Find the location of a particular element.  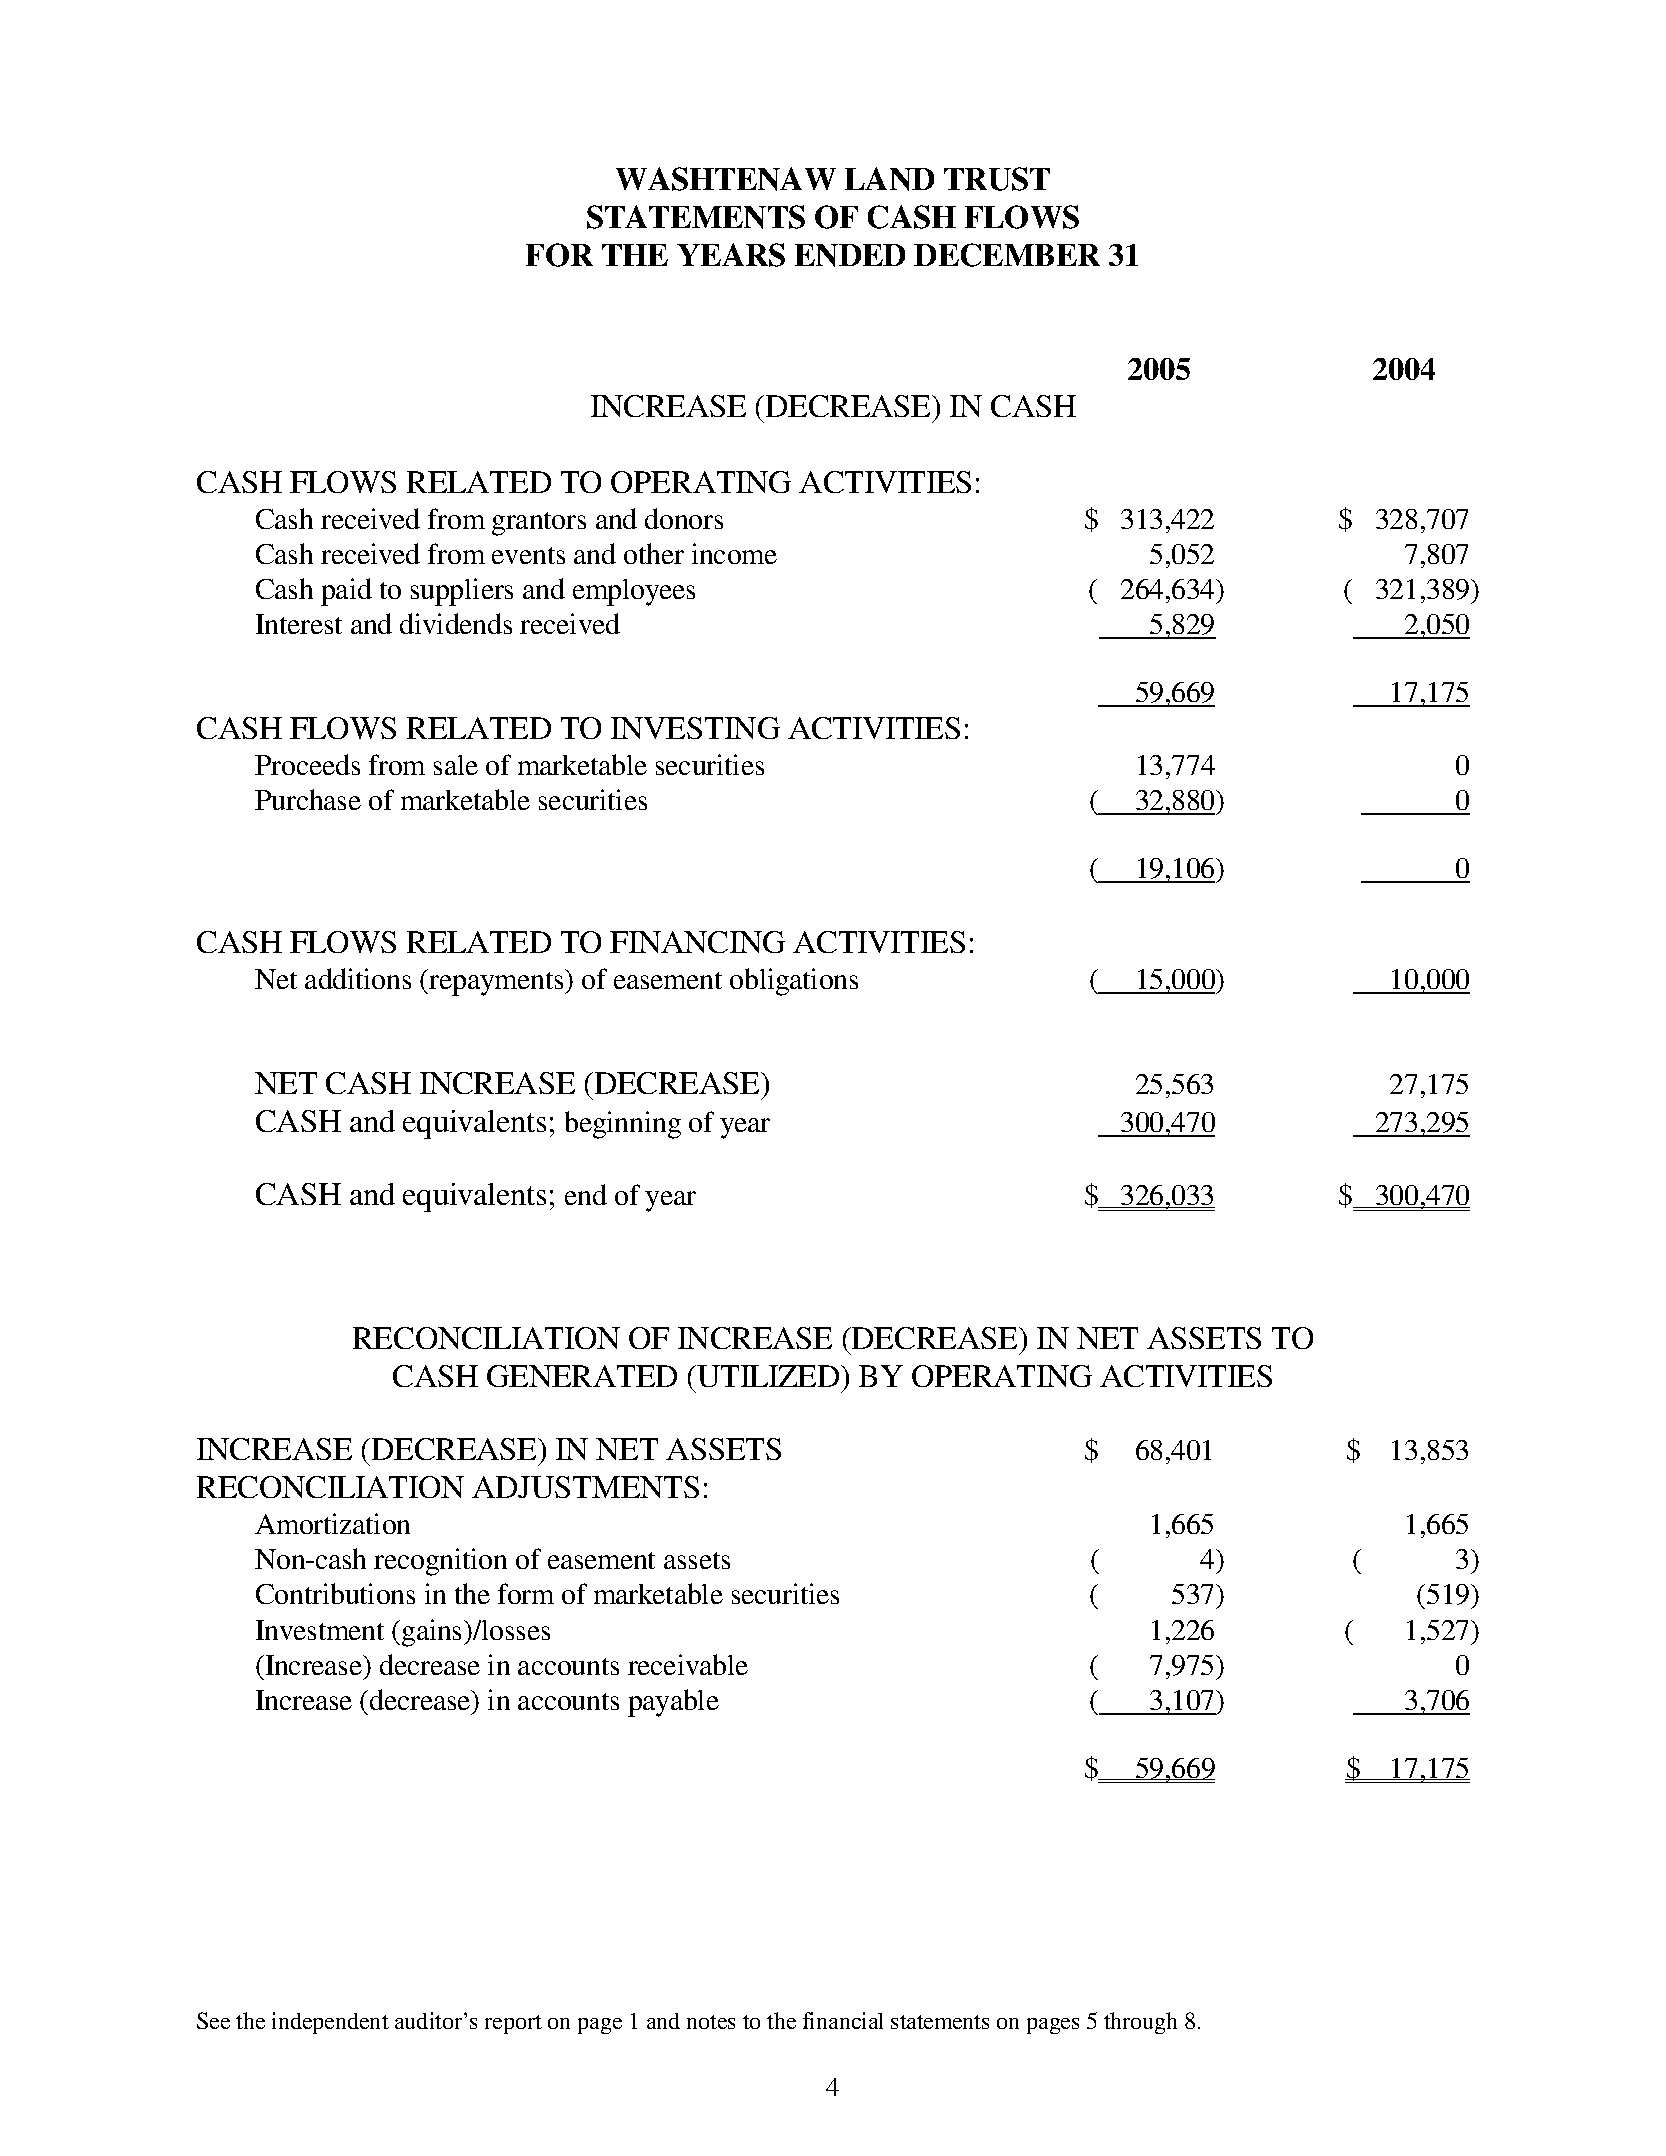

Amortization is located at coordinates (332, 1523).
